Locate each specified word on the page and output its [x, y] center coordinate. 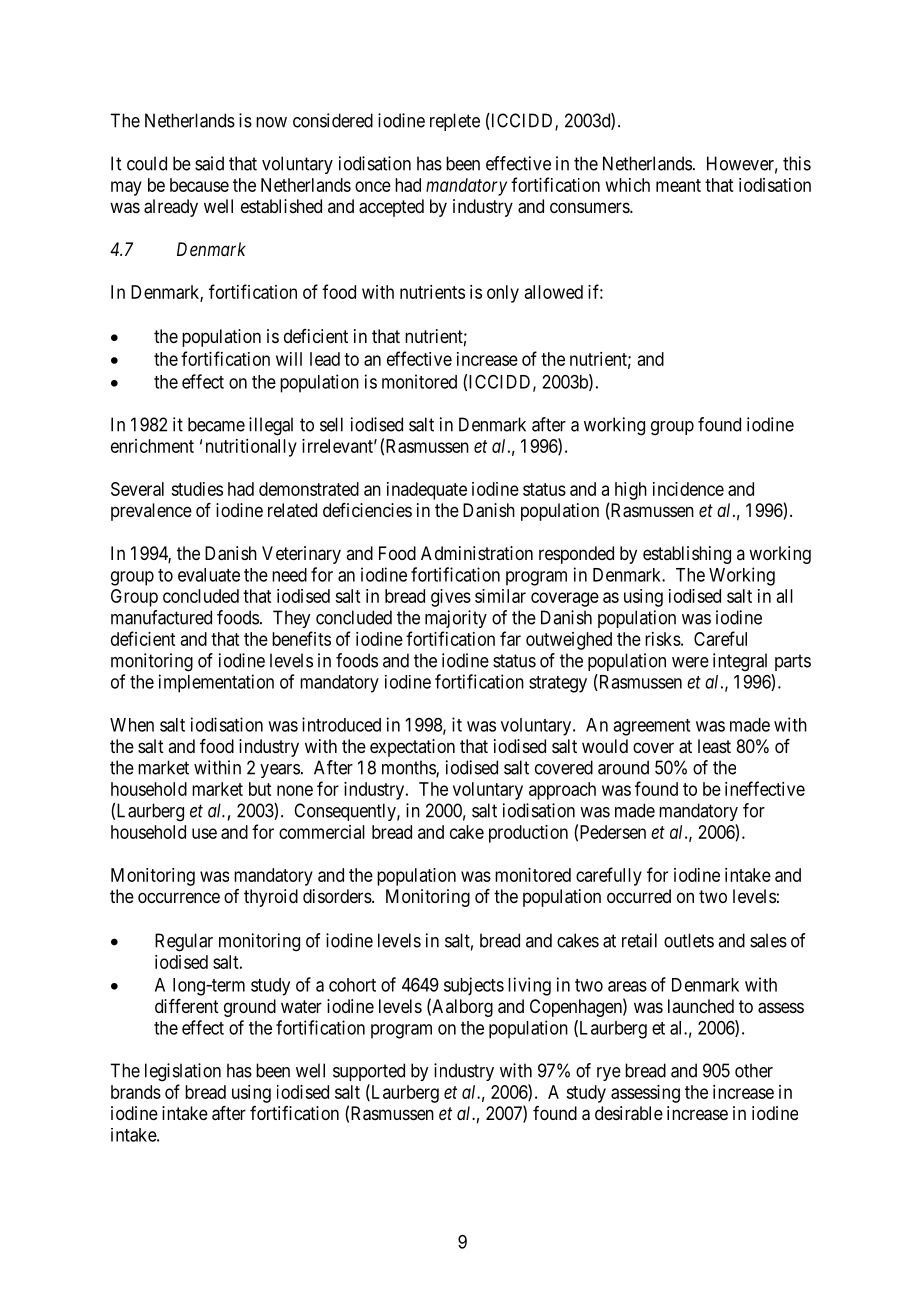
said [209, 163]
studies [197, 489]
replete [455, 122]
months [409, 768]
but [260, 789]
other [754, 1070]
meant [678, 185]
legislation [183, 1072]
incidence [688, 489]
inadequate [427, 491]
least [714, 746]
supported [369, 1072]
